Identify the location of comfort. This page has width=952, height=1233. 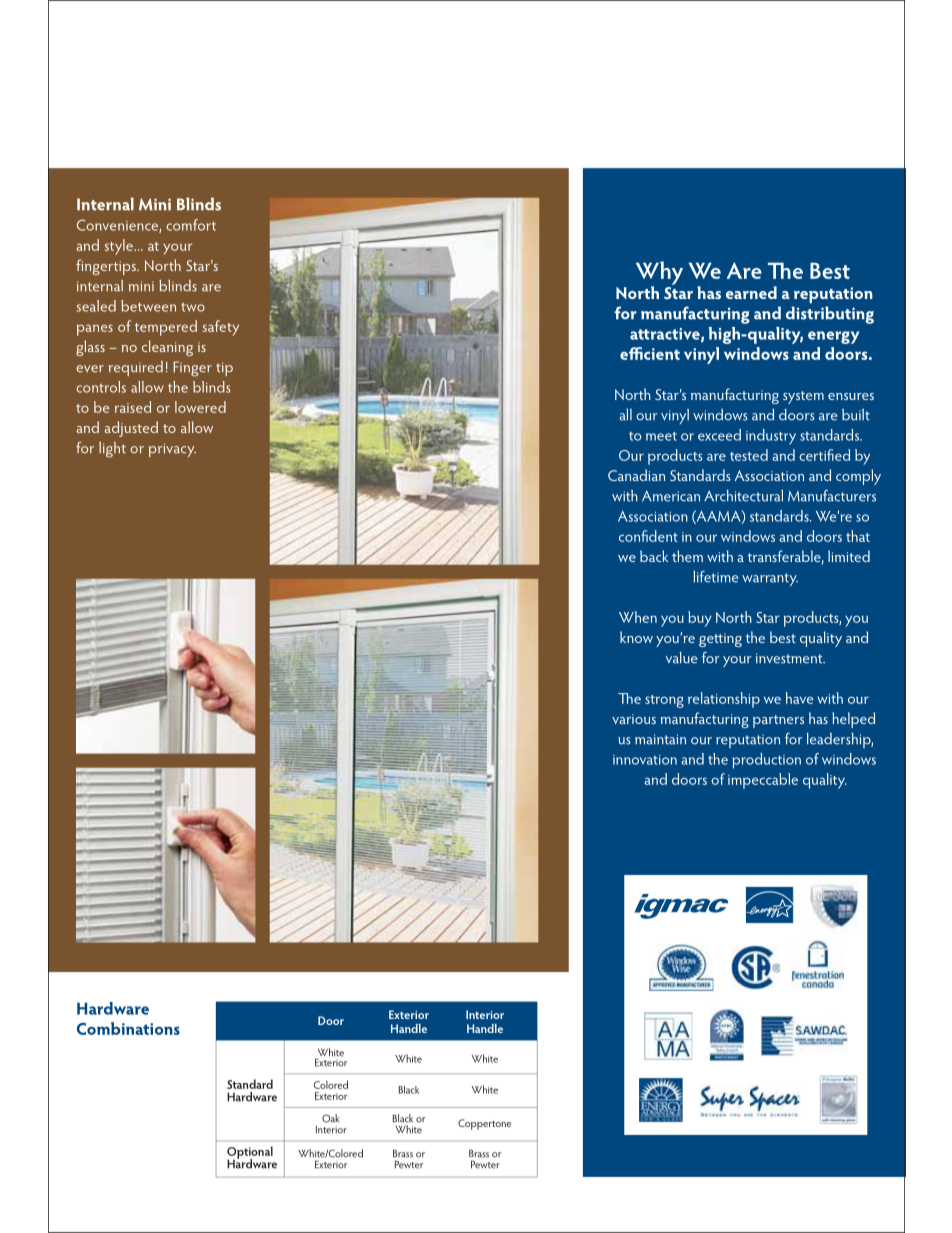
(191, 225).
